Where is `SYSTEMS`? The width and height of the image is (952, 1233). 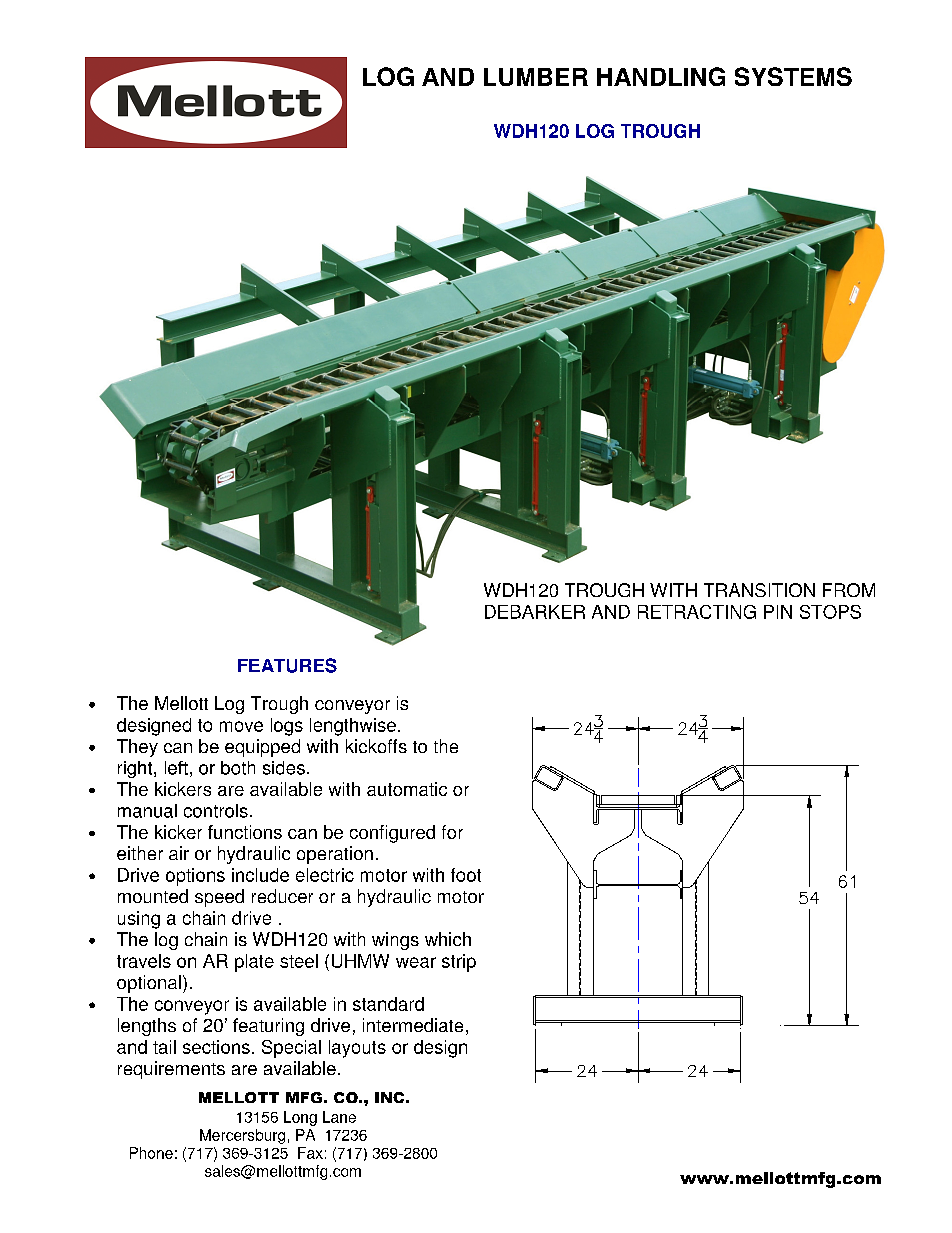
SYSTEMS is located at coordinates (793, 76).
